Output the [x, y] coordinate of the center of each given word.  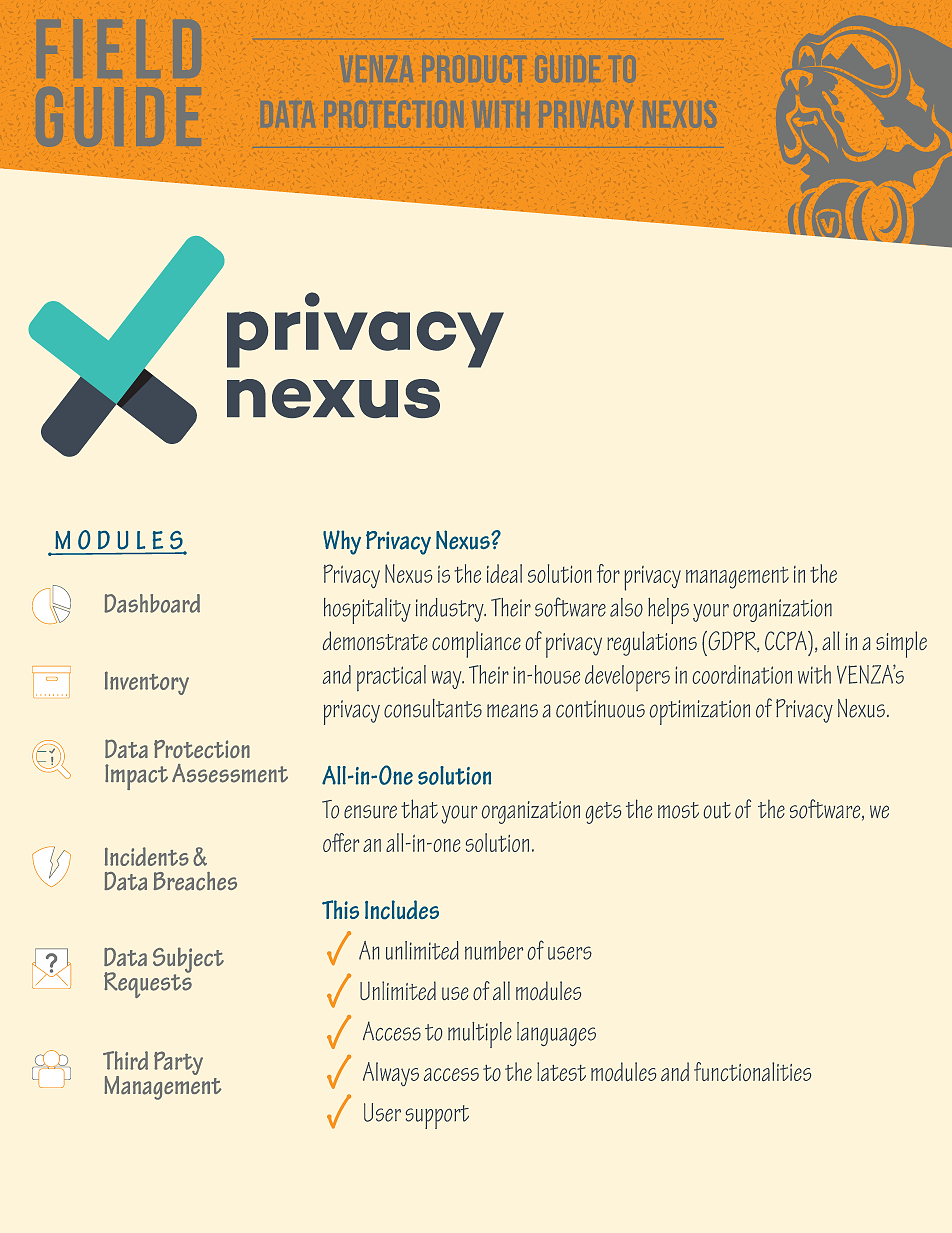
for [608, 573]
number [494, 950]
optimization [700, 712]
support [437, 1117]
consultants [433, 708]
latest [561, 1071]
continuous [600, 709]
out [717, 810]
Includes [402, 910]
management [737, 578]
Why [342, 542]
